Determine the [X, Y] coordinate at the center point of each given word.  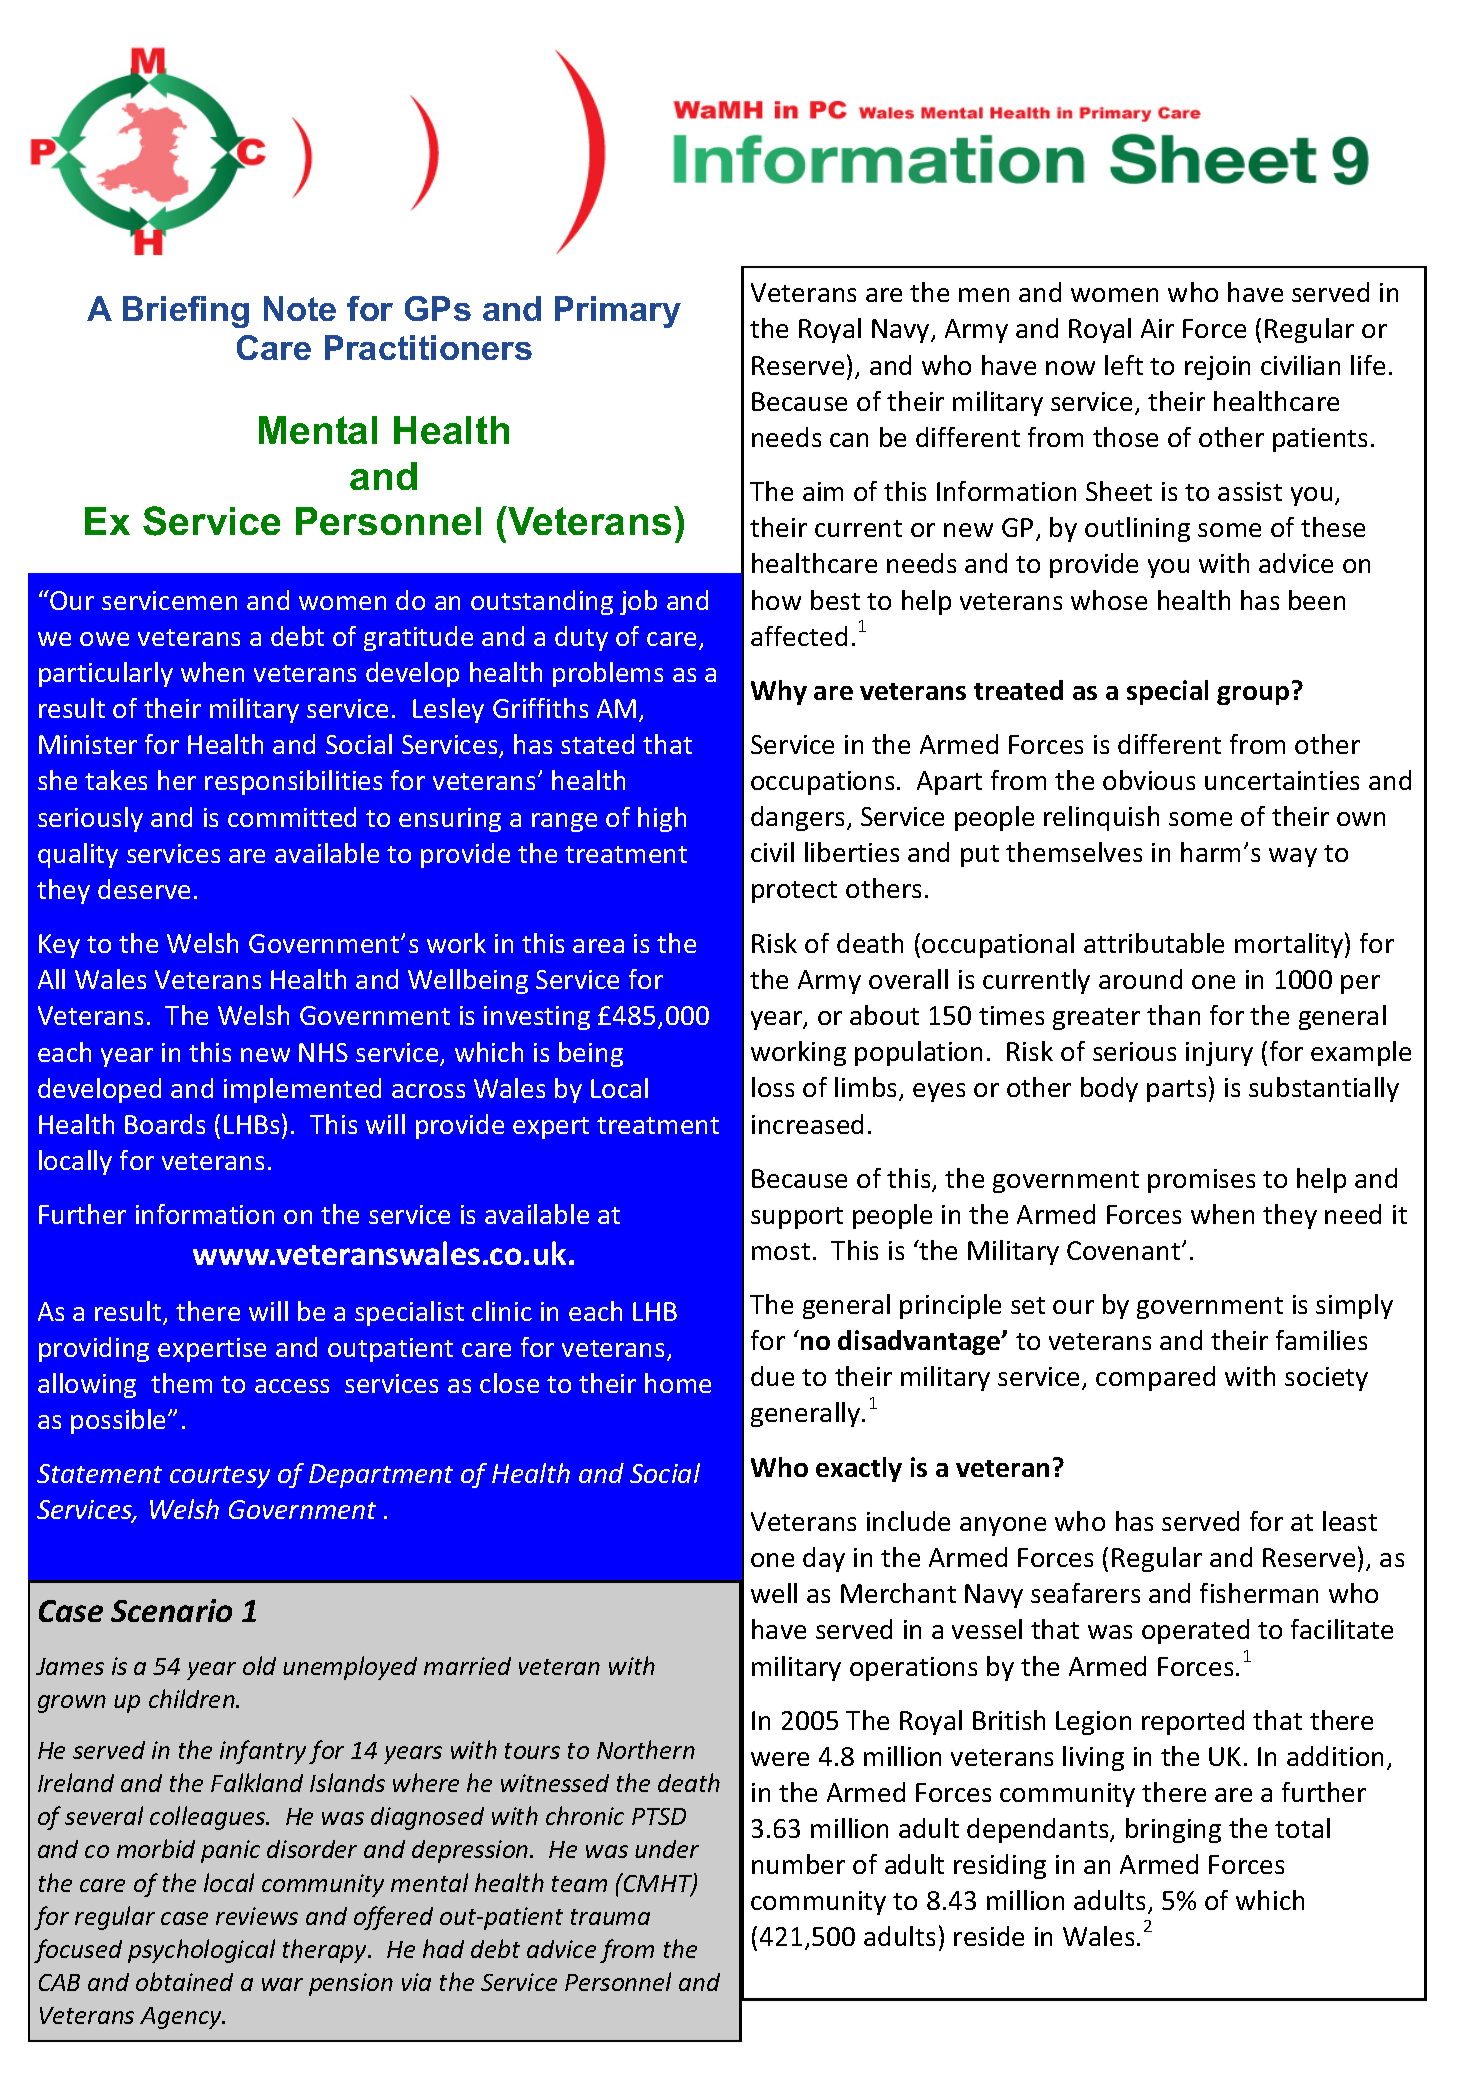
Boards [165, 1124]
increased [807, 1124]
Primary [618, 312]
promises [1201, 1181]
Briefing [186, 312]
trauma [610, 1917]
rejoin [1217, 368]
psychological [201, 1951]
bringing [1173, 1830]
